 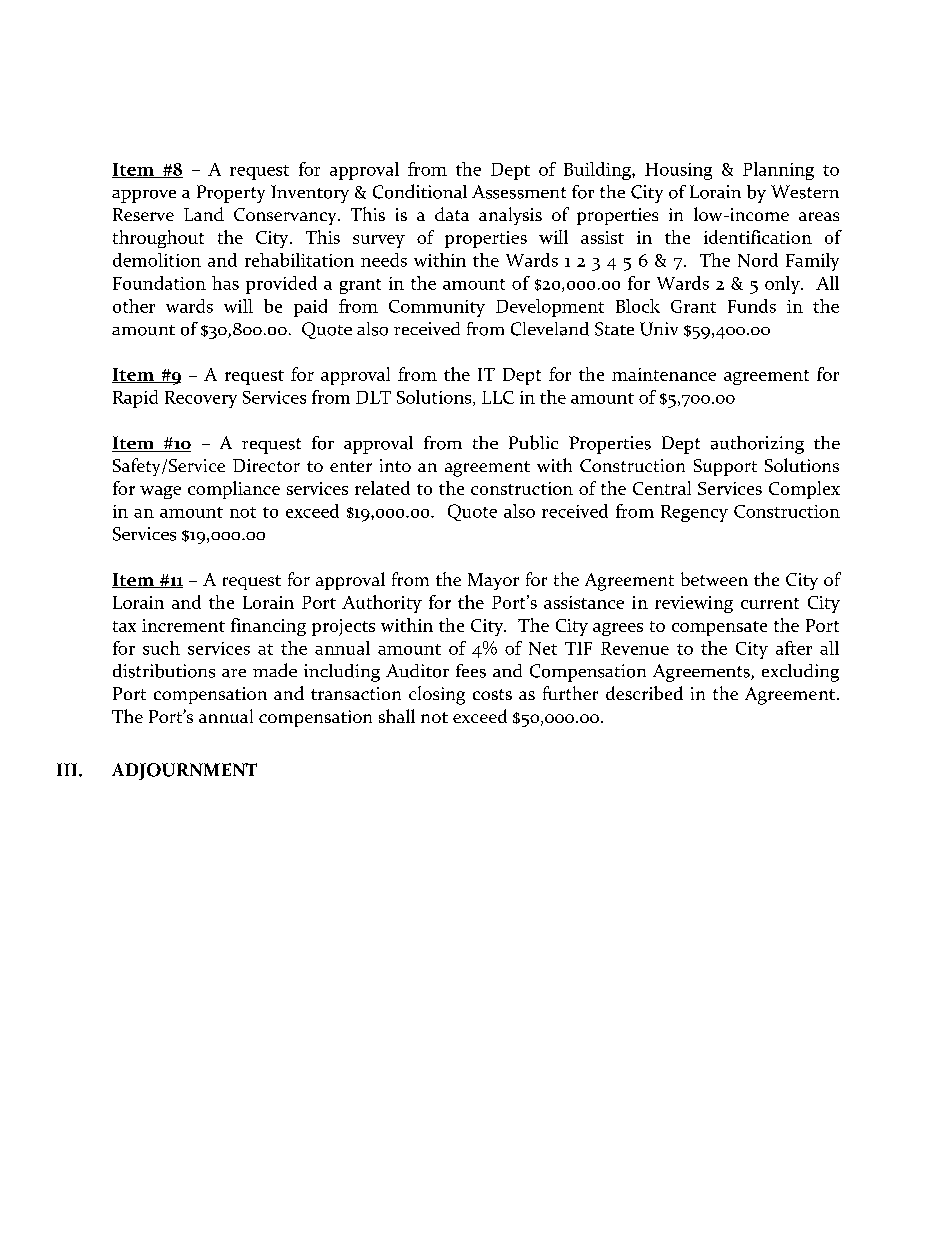 I want to click on shall, so click(x=397, y=716).
